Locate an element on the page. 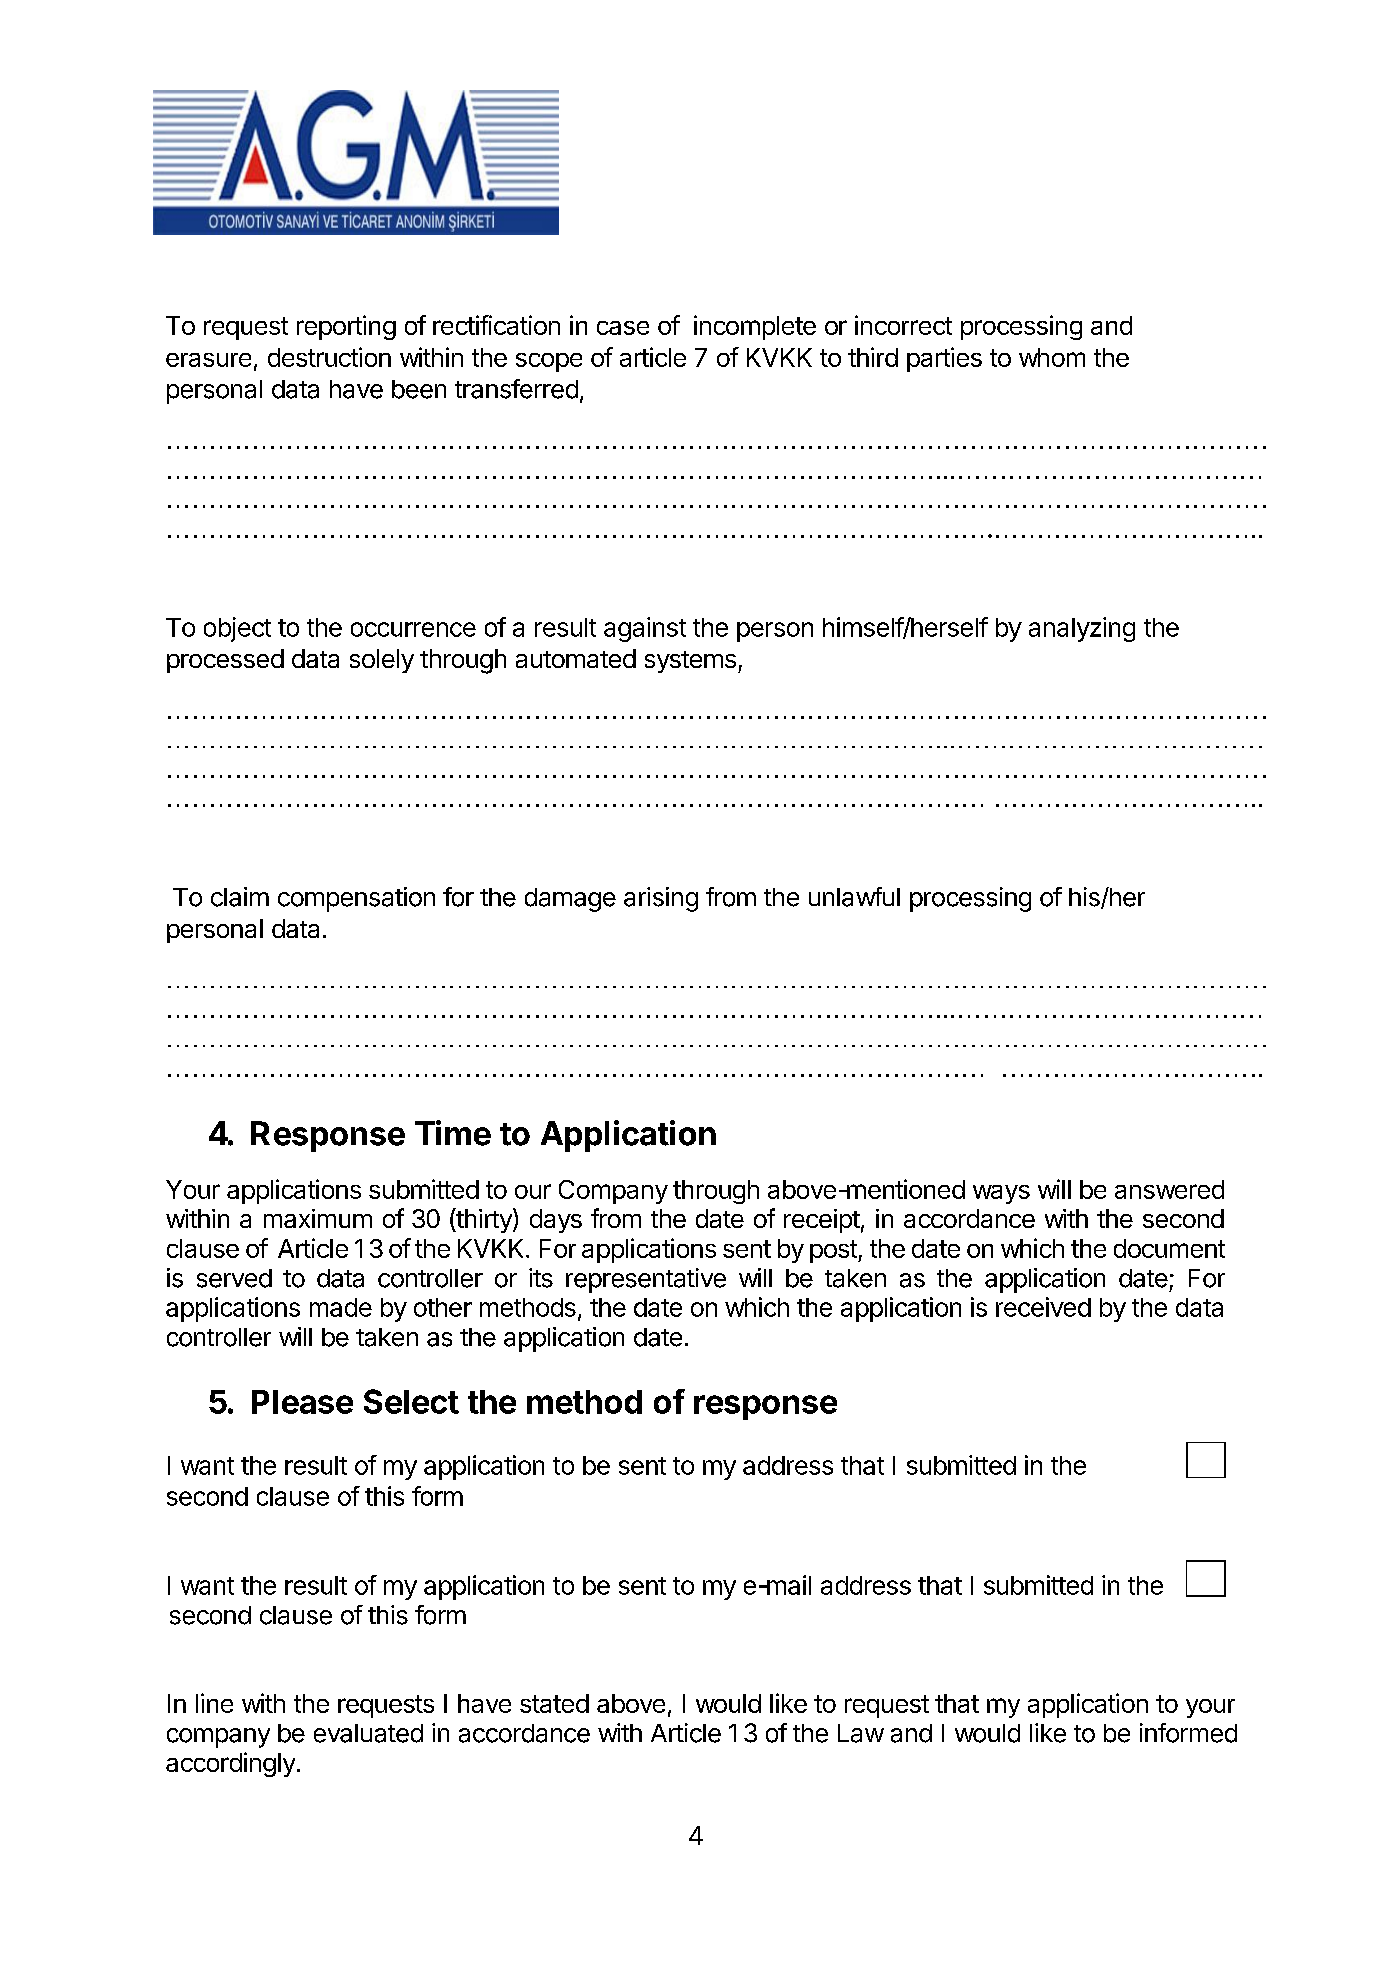  case is located at coordinates (623, 328).
